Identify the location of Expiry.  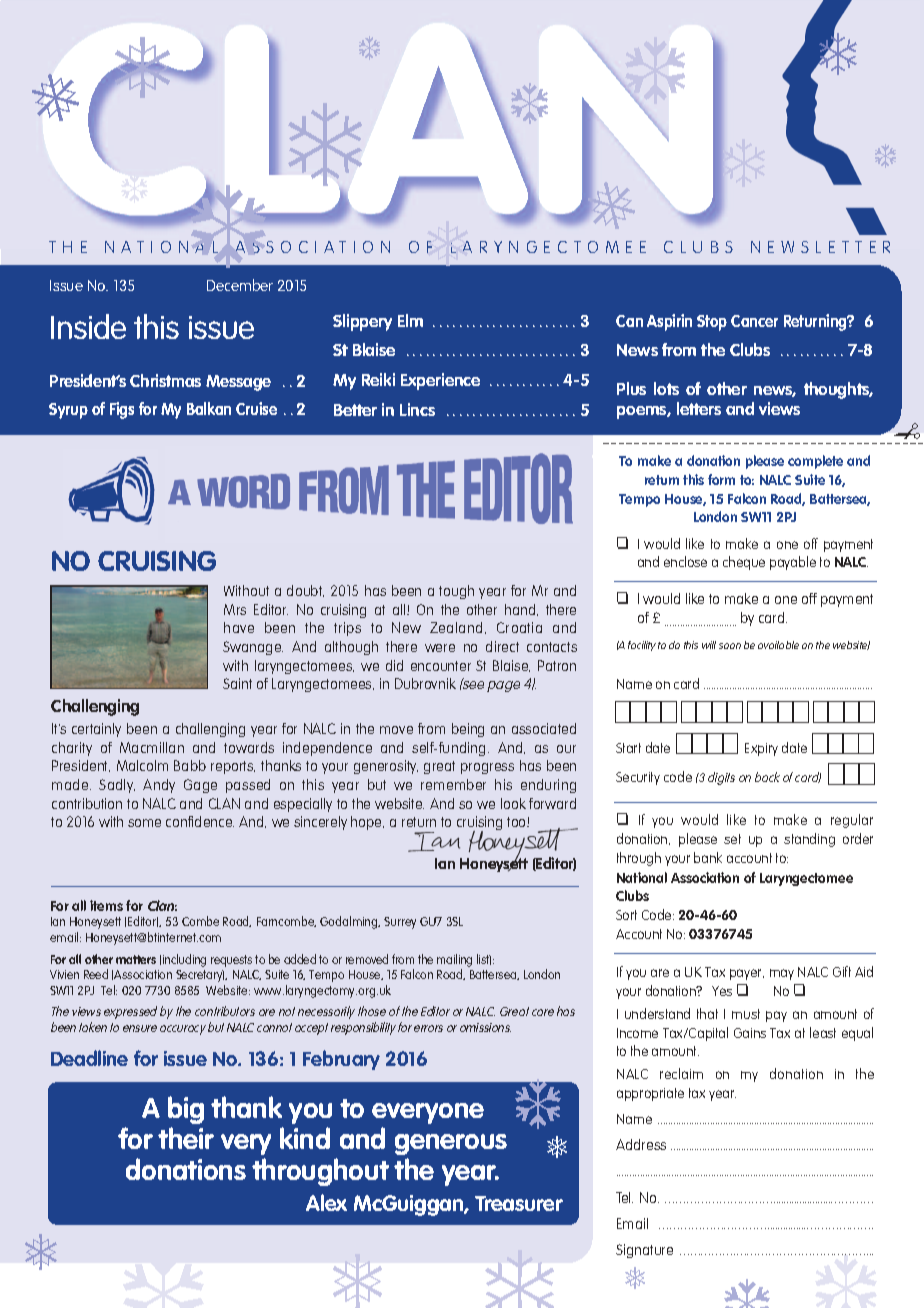
(761, 749).
